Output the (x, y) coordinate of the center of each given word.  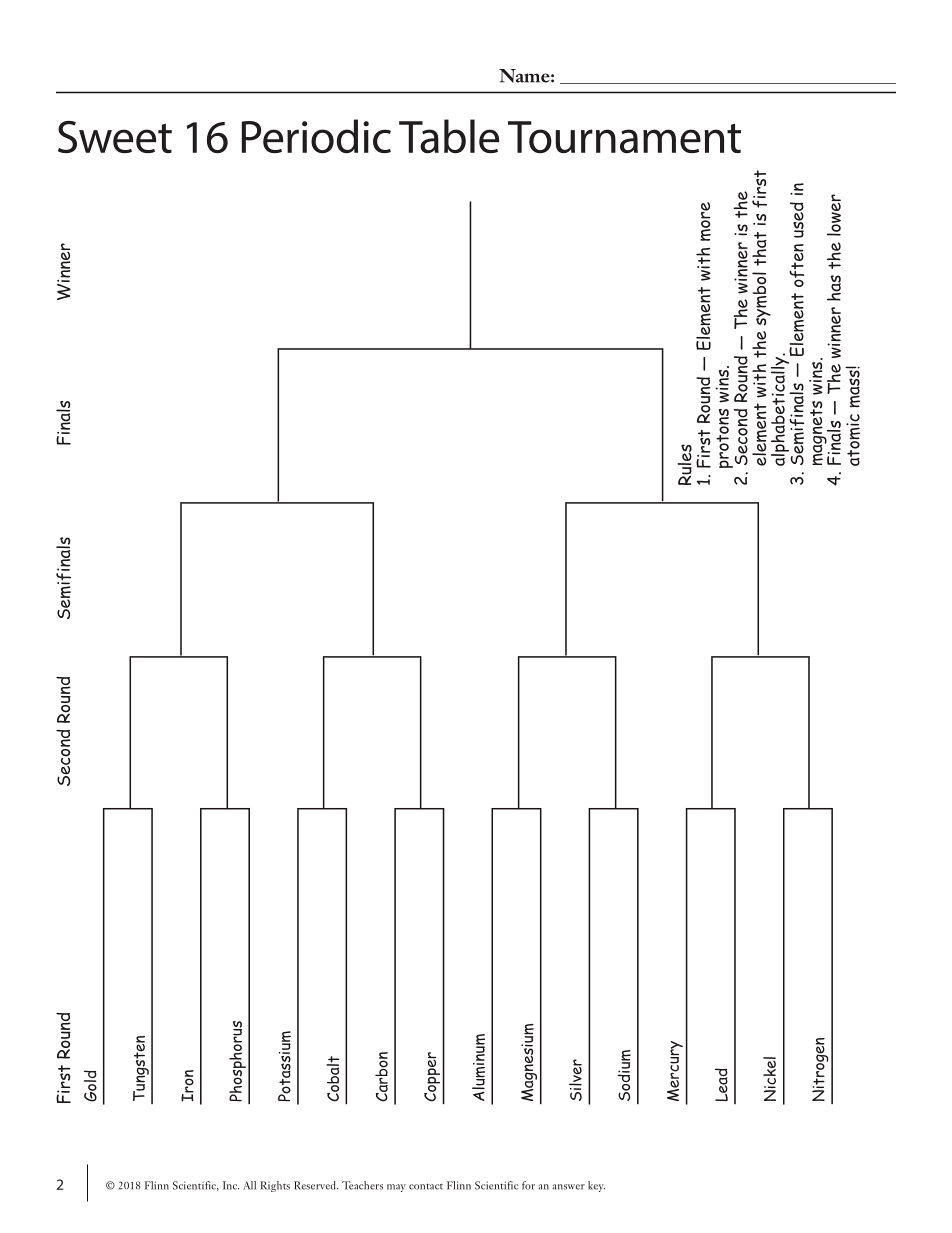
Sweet (115, 137)
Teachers (362, 1185)
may (396, 1188)
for (528, 1185)
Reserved (316, 1185)
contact (426, 1186)
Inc (231, 1185)
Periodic (316, 136)
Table (449, 136)
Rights (275, 1186)
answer (569, 1187)
